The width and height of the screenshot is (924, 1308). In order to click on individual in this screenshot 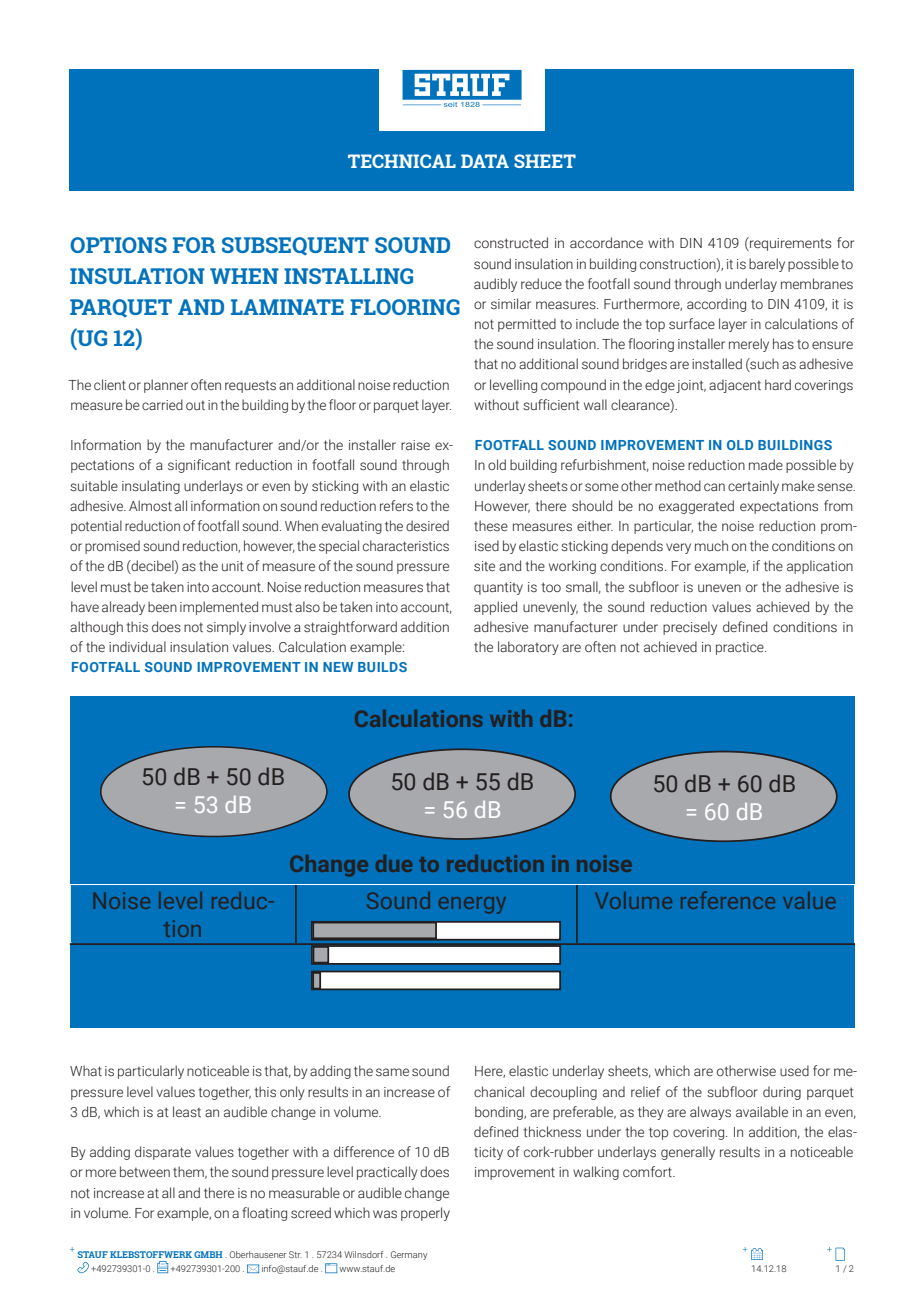, I will do `click(137, 646)`.
